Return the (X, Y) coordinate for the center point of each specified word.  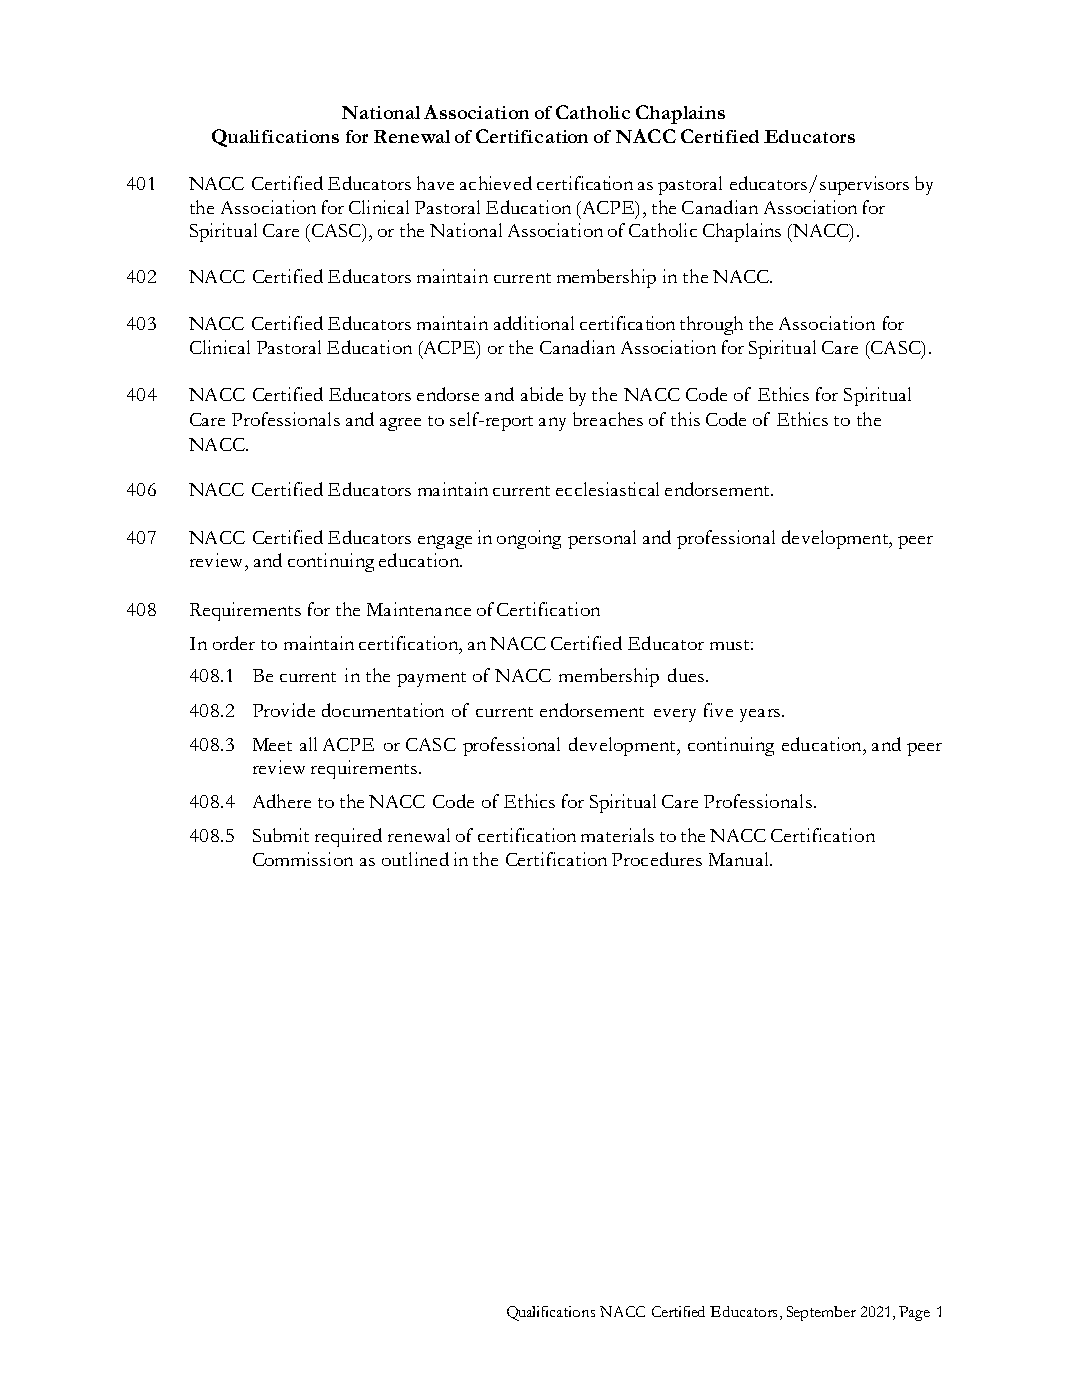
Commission (303, 859)
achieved (496, 183)
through (711, 325)
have (435, 183)
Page (914, 1313)
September (821, 1313)
